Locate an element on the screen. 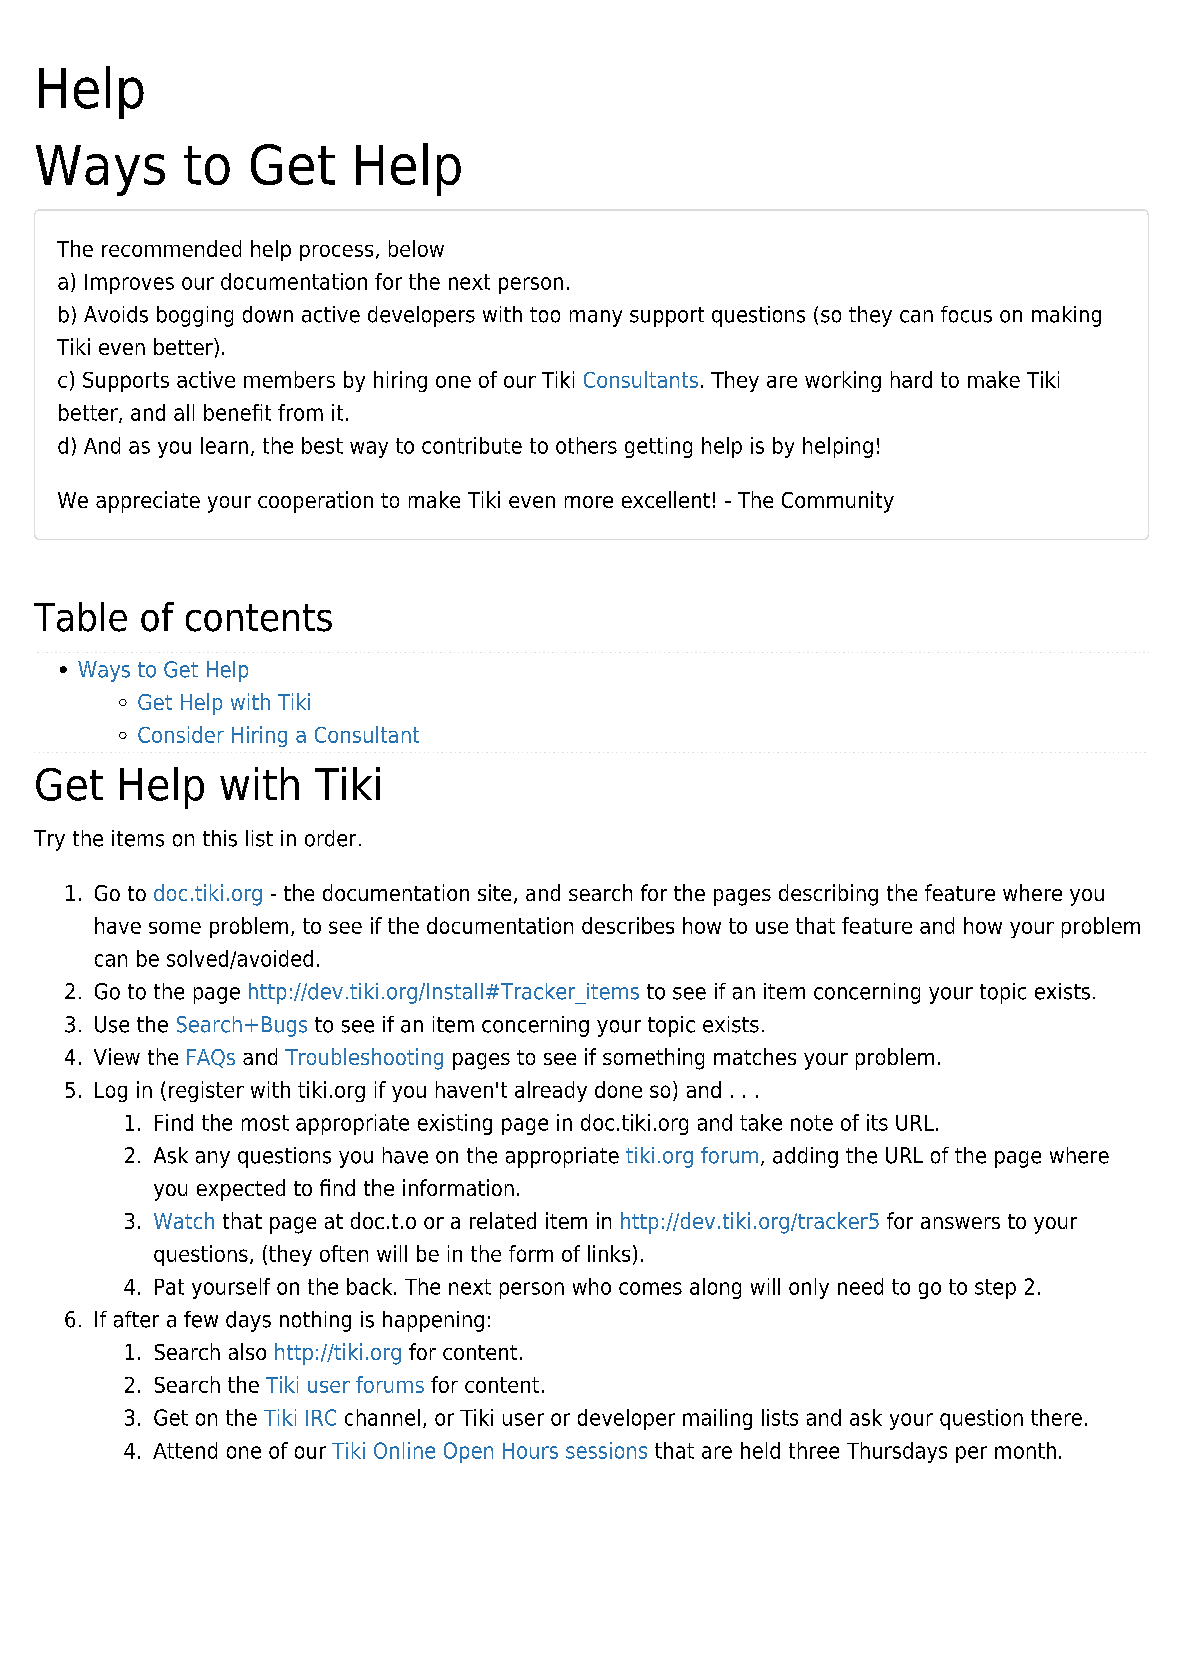 Image resolution: width=1183 pixels, height=1673 pixels. Improves is located at coordinates (129, 284).
